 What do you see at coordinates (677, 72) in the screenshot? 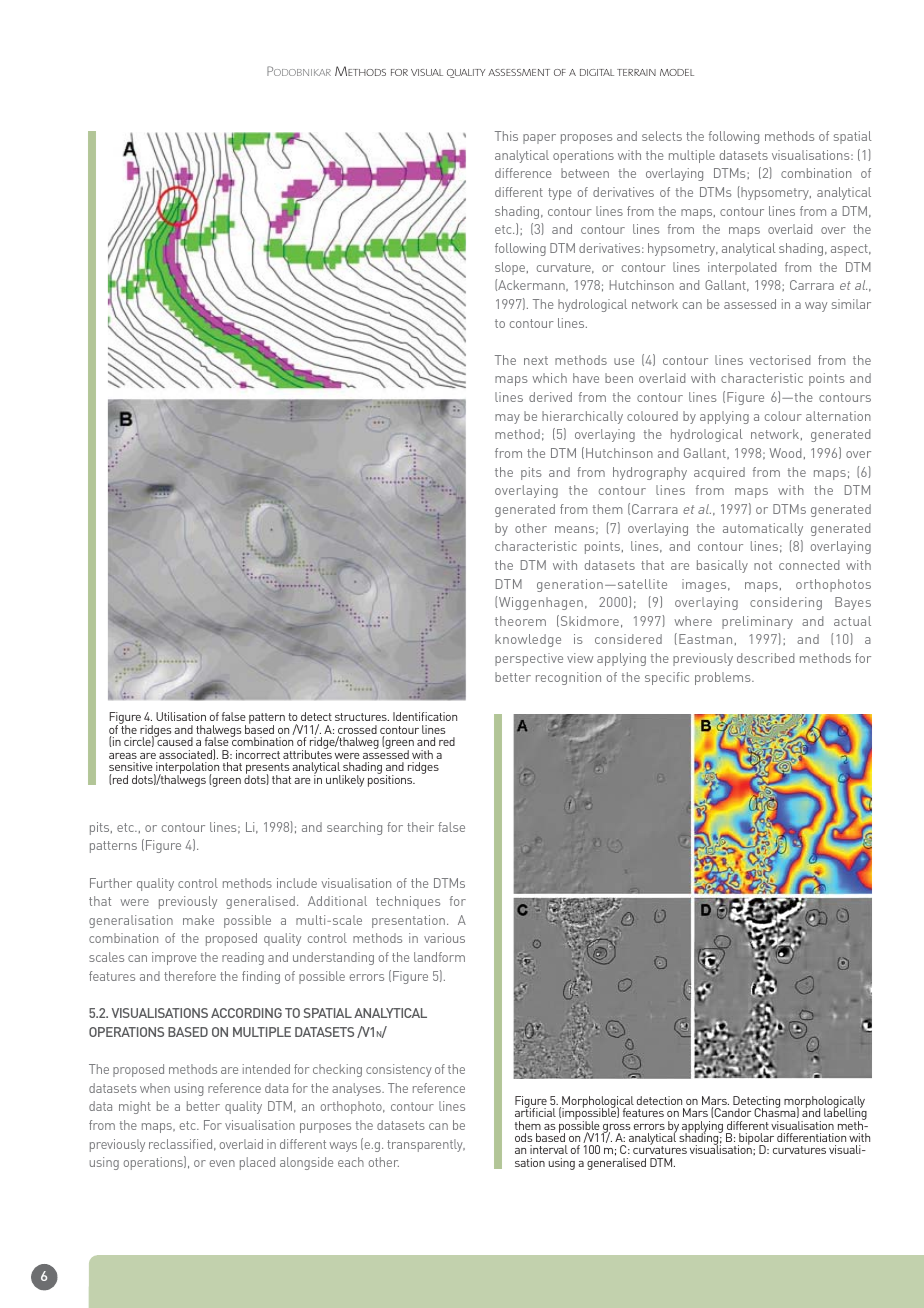
I see `MODEL` at bounding box center [677, 72].
